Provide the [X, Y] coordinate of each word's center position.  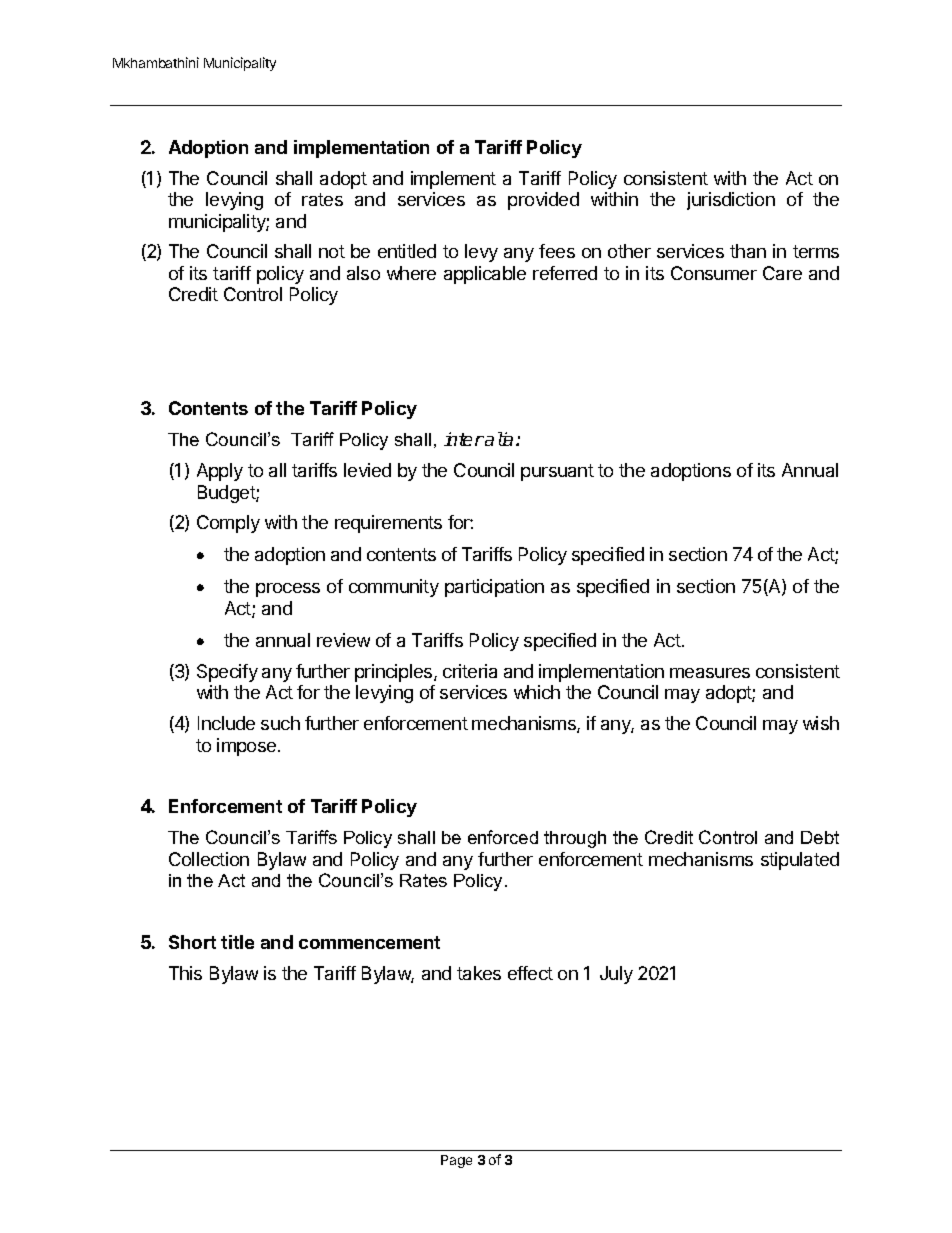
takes [479, 973]
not [332, 251]
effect [530, 973]
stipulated [800, 861]
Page [456, 1161]
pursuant [557, 472]
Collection [209, 859]
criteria [470, 671]
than [748, 251]
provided [543, 201]
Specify [227, 673]
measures [710, 673]
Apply [220, 472]
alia [498, 439]
